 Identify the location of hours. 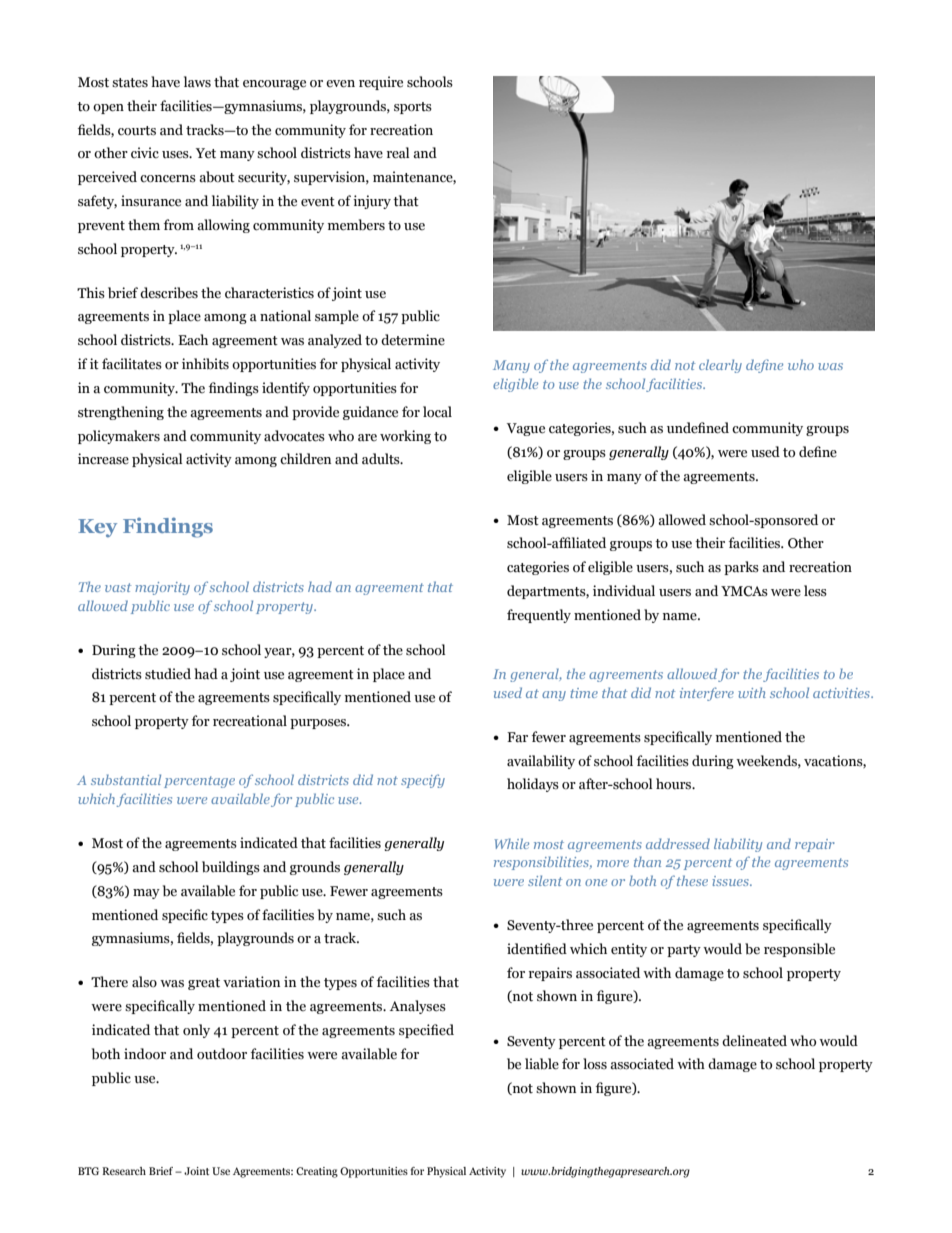
(675, 784).
